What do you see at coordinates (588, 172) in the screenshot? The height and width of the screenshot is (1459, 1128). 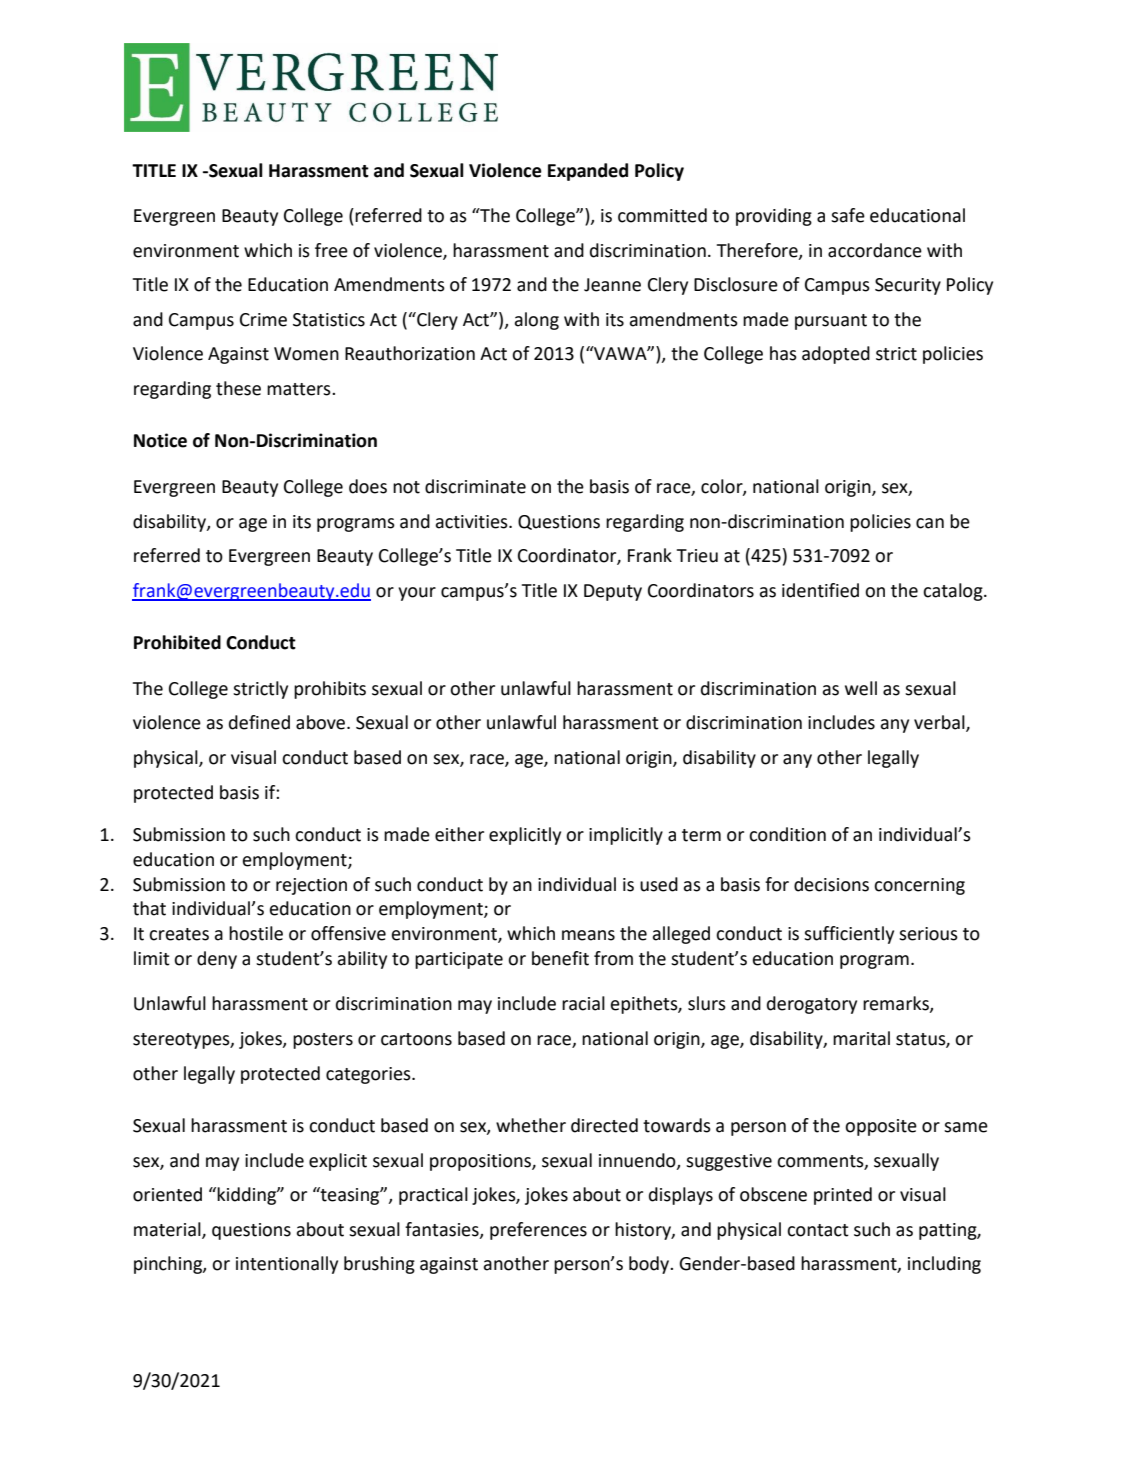 I see `Expanded` at bounding box center [588, 172].
